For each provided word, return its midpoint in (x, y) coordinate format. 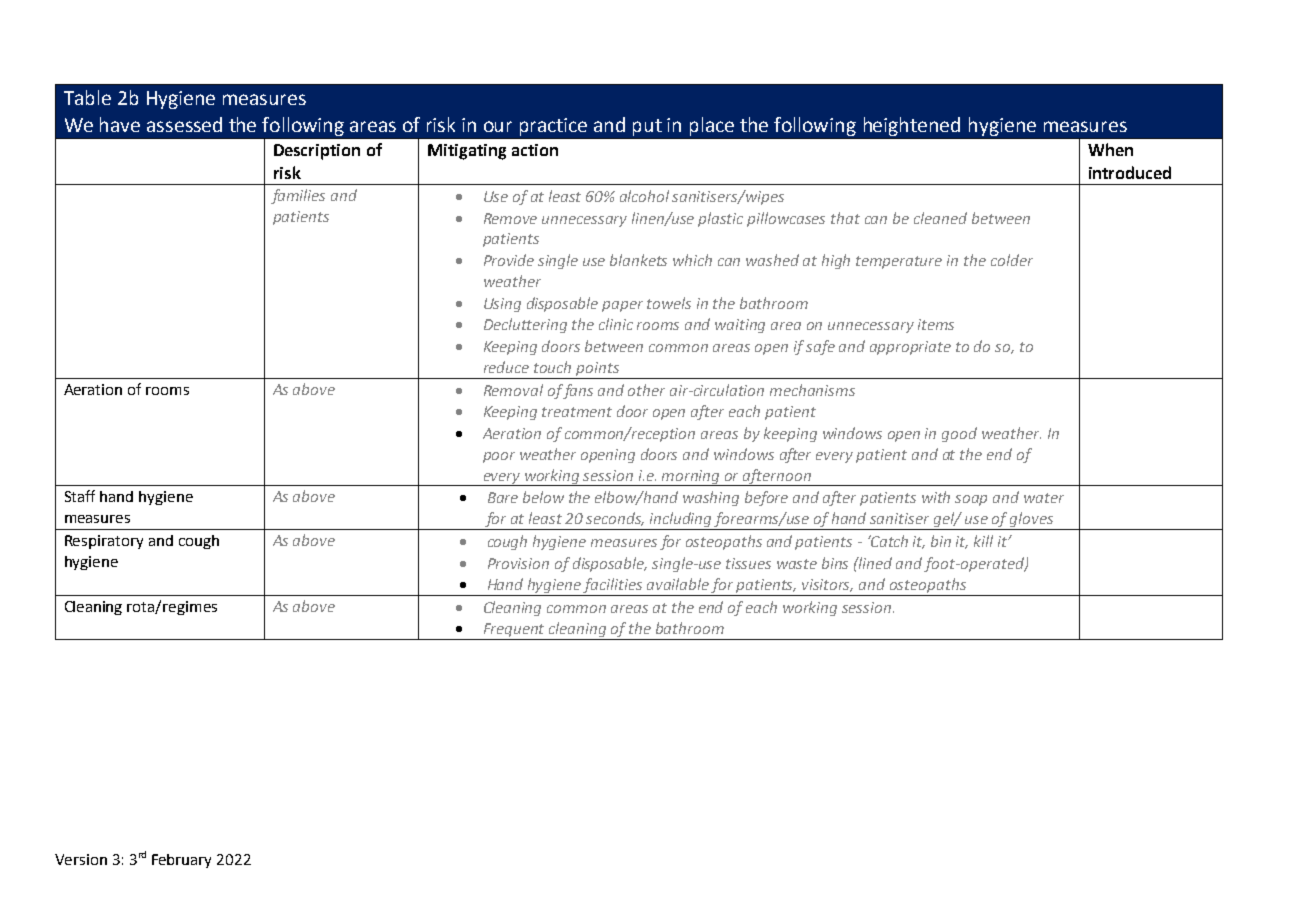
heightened (912, 126)
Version (81, 859)
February (181, 861)
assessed (184, 124)
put (647, 127)
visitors (827, 585)
